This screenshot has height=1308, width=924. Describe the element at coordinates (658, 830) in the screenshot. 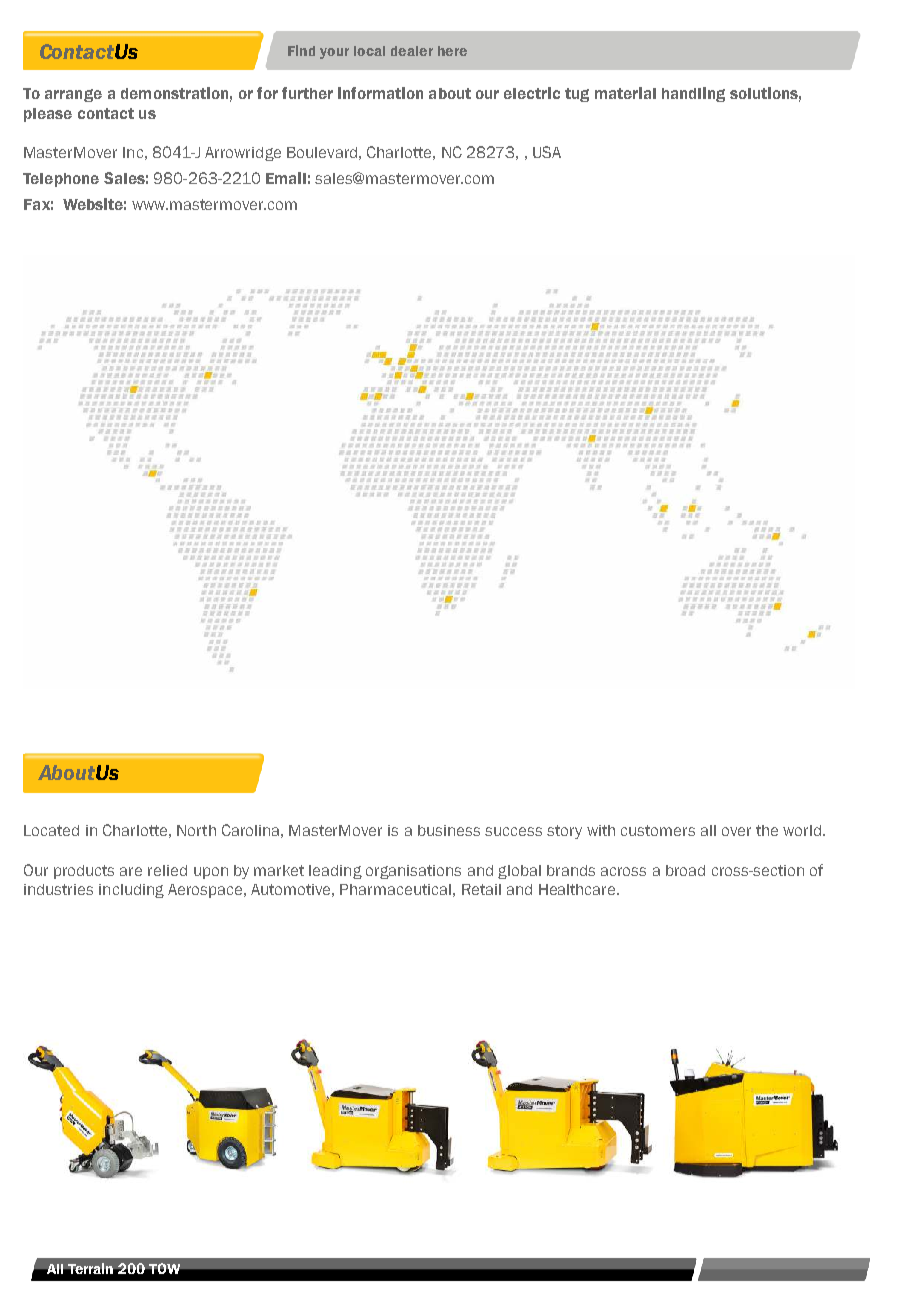

I see `customers` at that location.
